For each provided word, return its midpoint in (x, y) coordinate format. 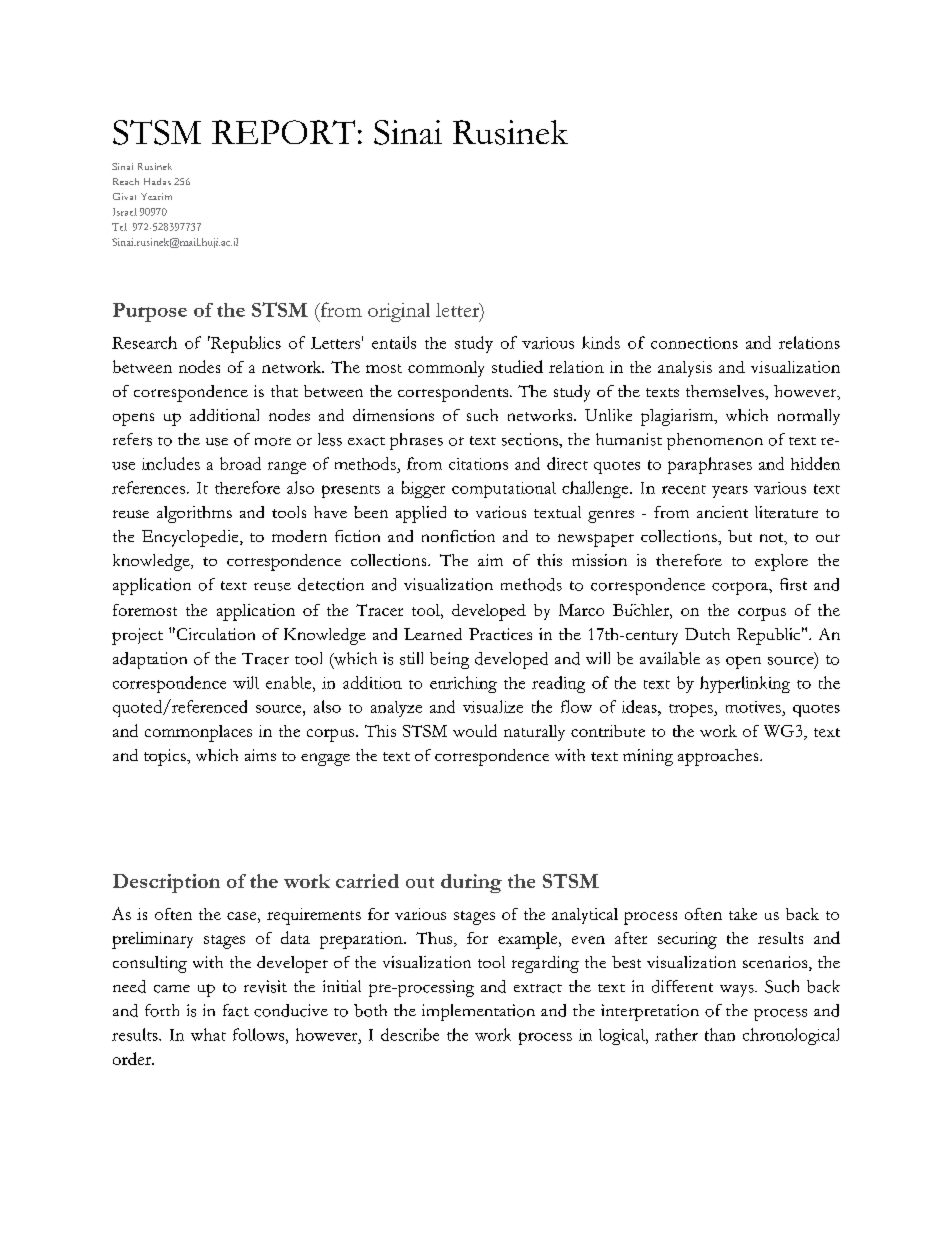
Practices (500, 634)
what (208, 1034)
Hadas (157, 181)
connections (694, 343)
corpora (741, 588)
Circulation (214, 634)
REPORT (283, 132)
